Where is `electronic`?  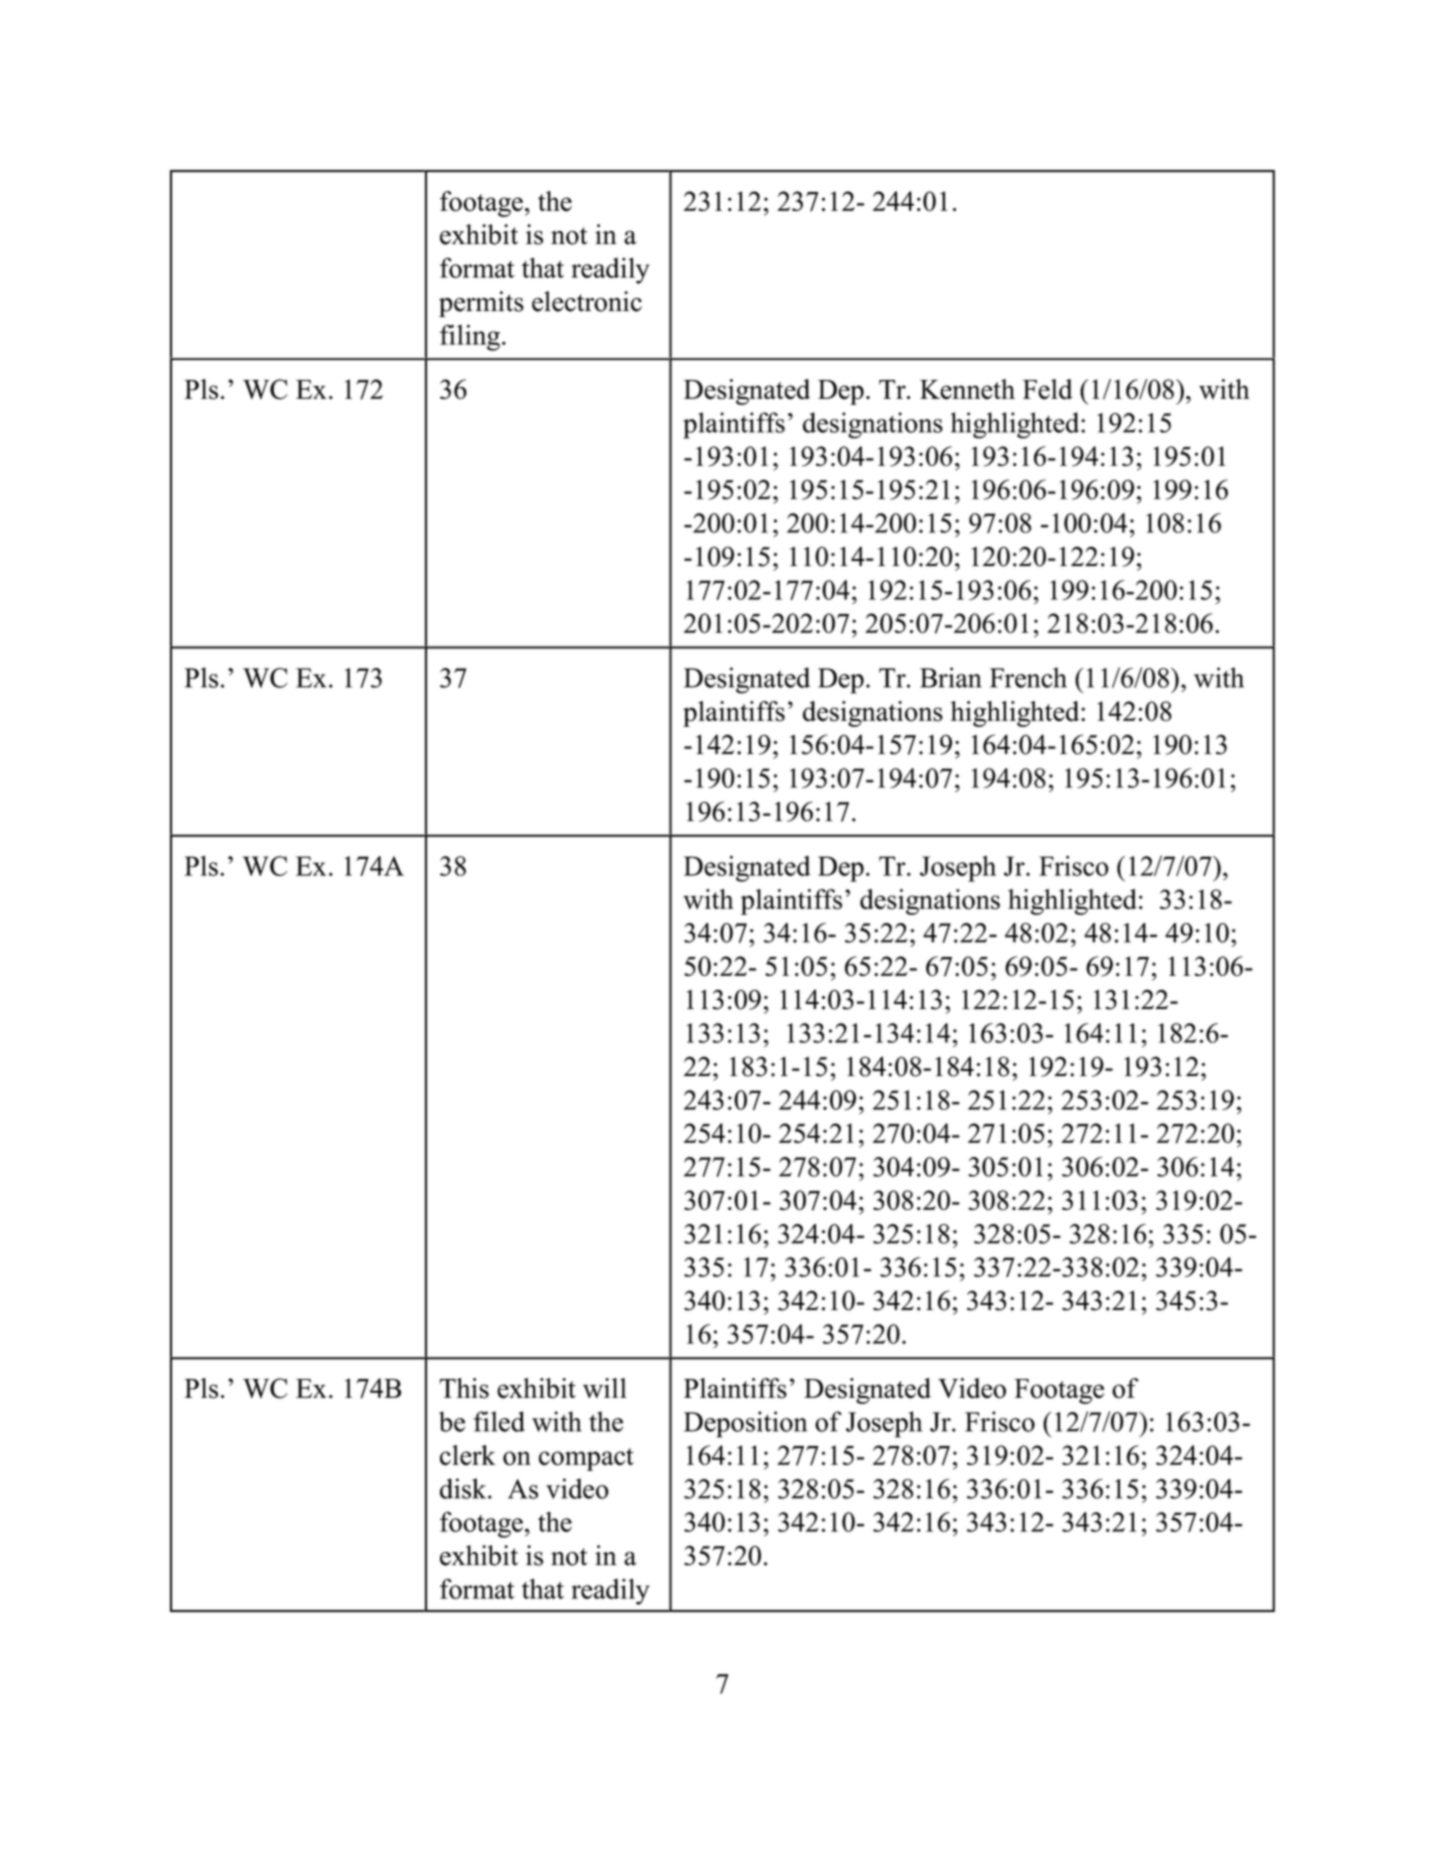
electronic is located at coordinates (587, 301).
